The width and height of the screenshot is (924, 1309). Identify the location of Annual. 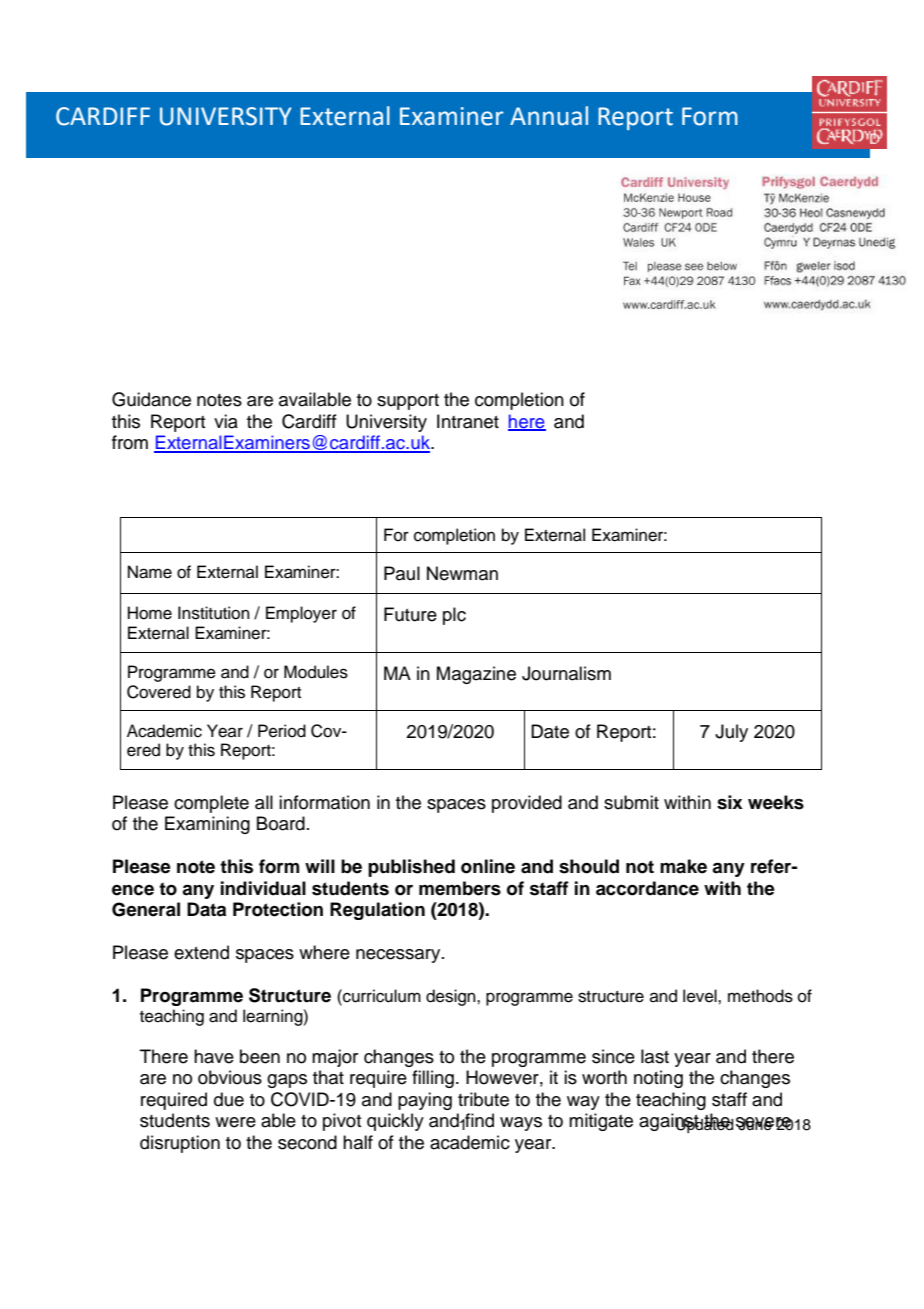
(549, 116).
